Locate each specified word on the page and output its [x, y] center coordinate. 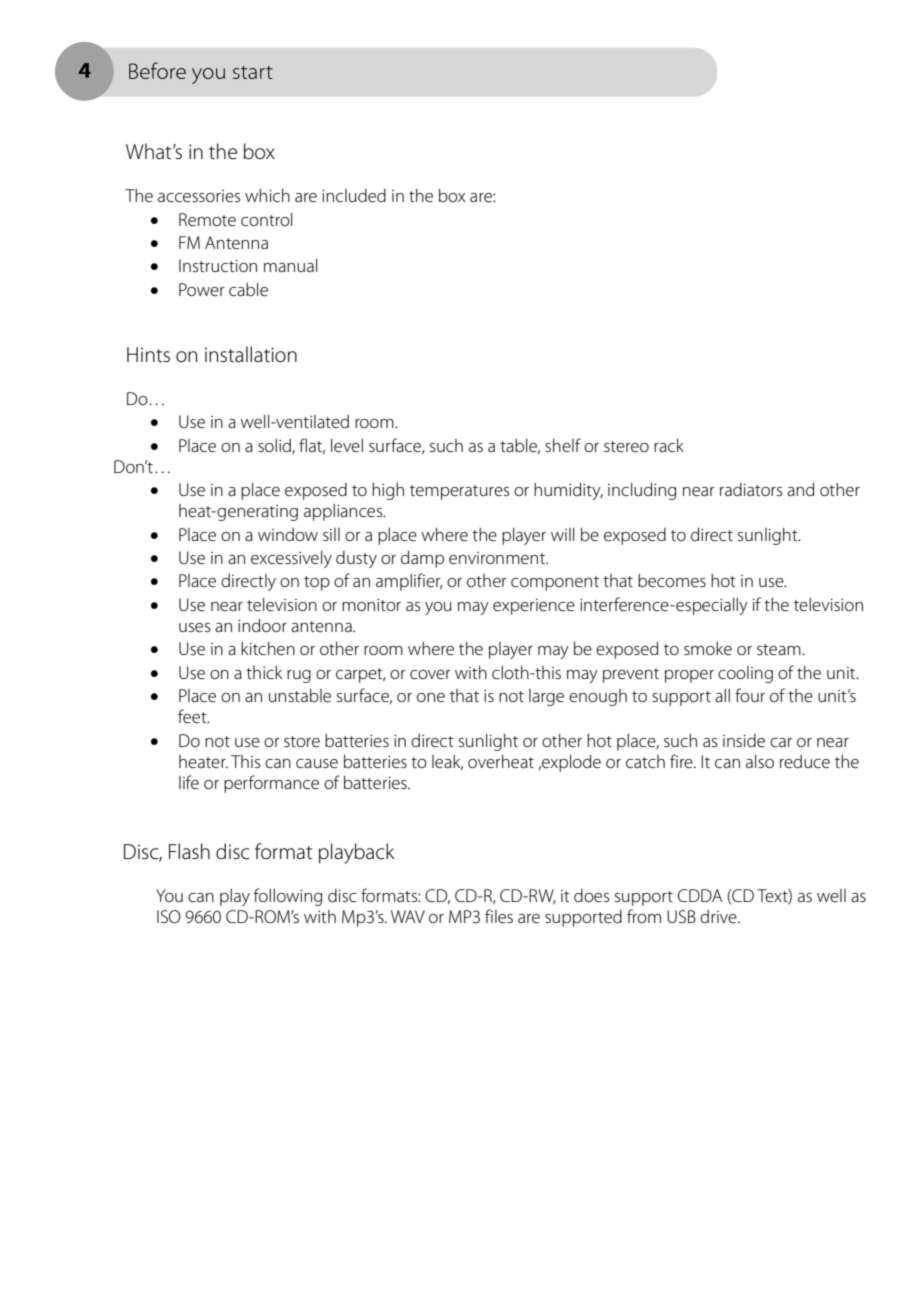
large [546, 697]
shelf [563, 445]
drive [719, 916]
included [354, 195]
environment [498, 558]
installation [251, 354]
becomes [672, 580]
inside [744, 740]
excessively [291, 559]
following [288, 897]
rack [669, 445]
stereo [626, 446]
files [499, 916]
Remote [207, 219]
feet [193, 716]
